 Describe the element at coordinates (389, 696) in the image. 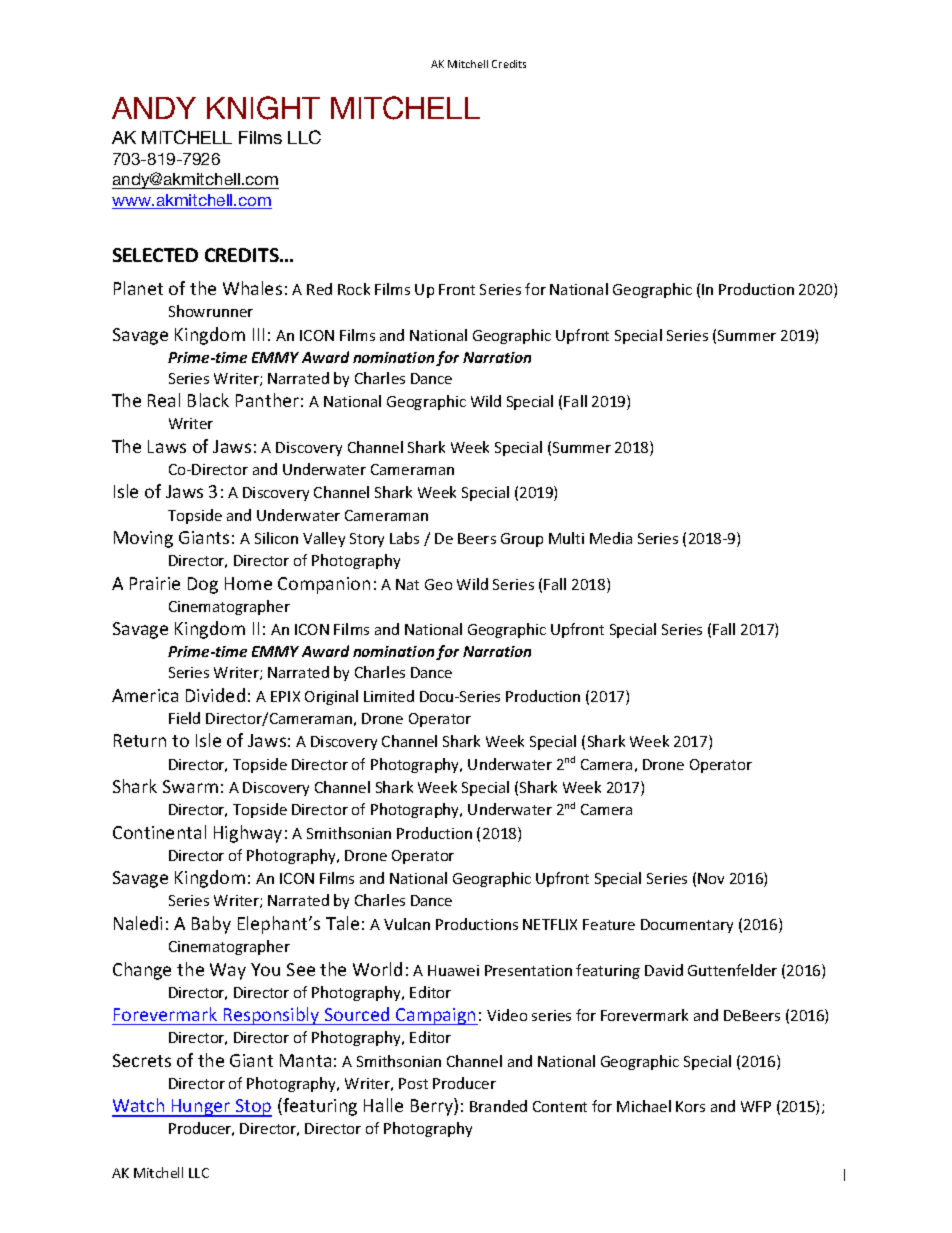

I see `Limited` at that location.
